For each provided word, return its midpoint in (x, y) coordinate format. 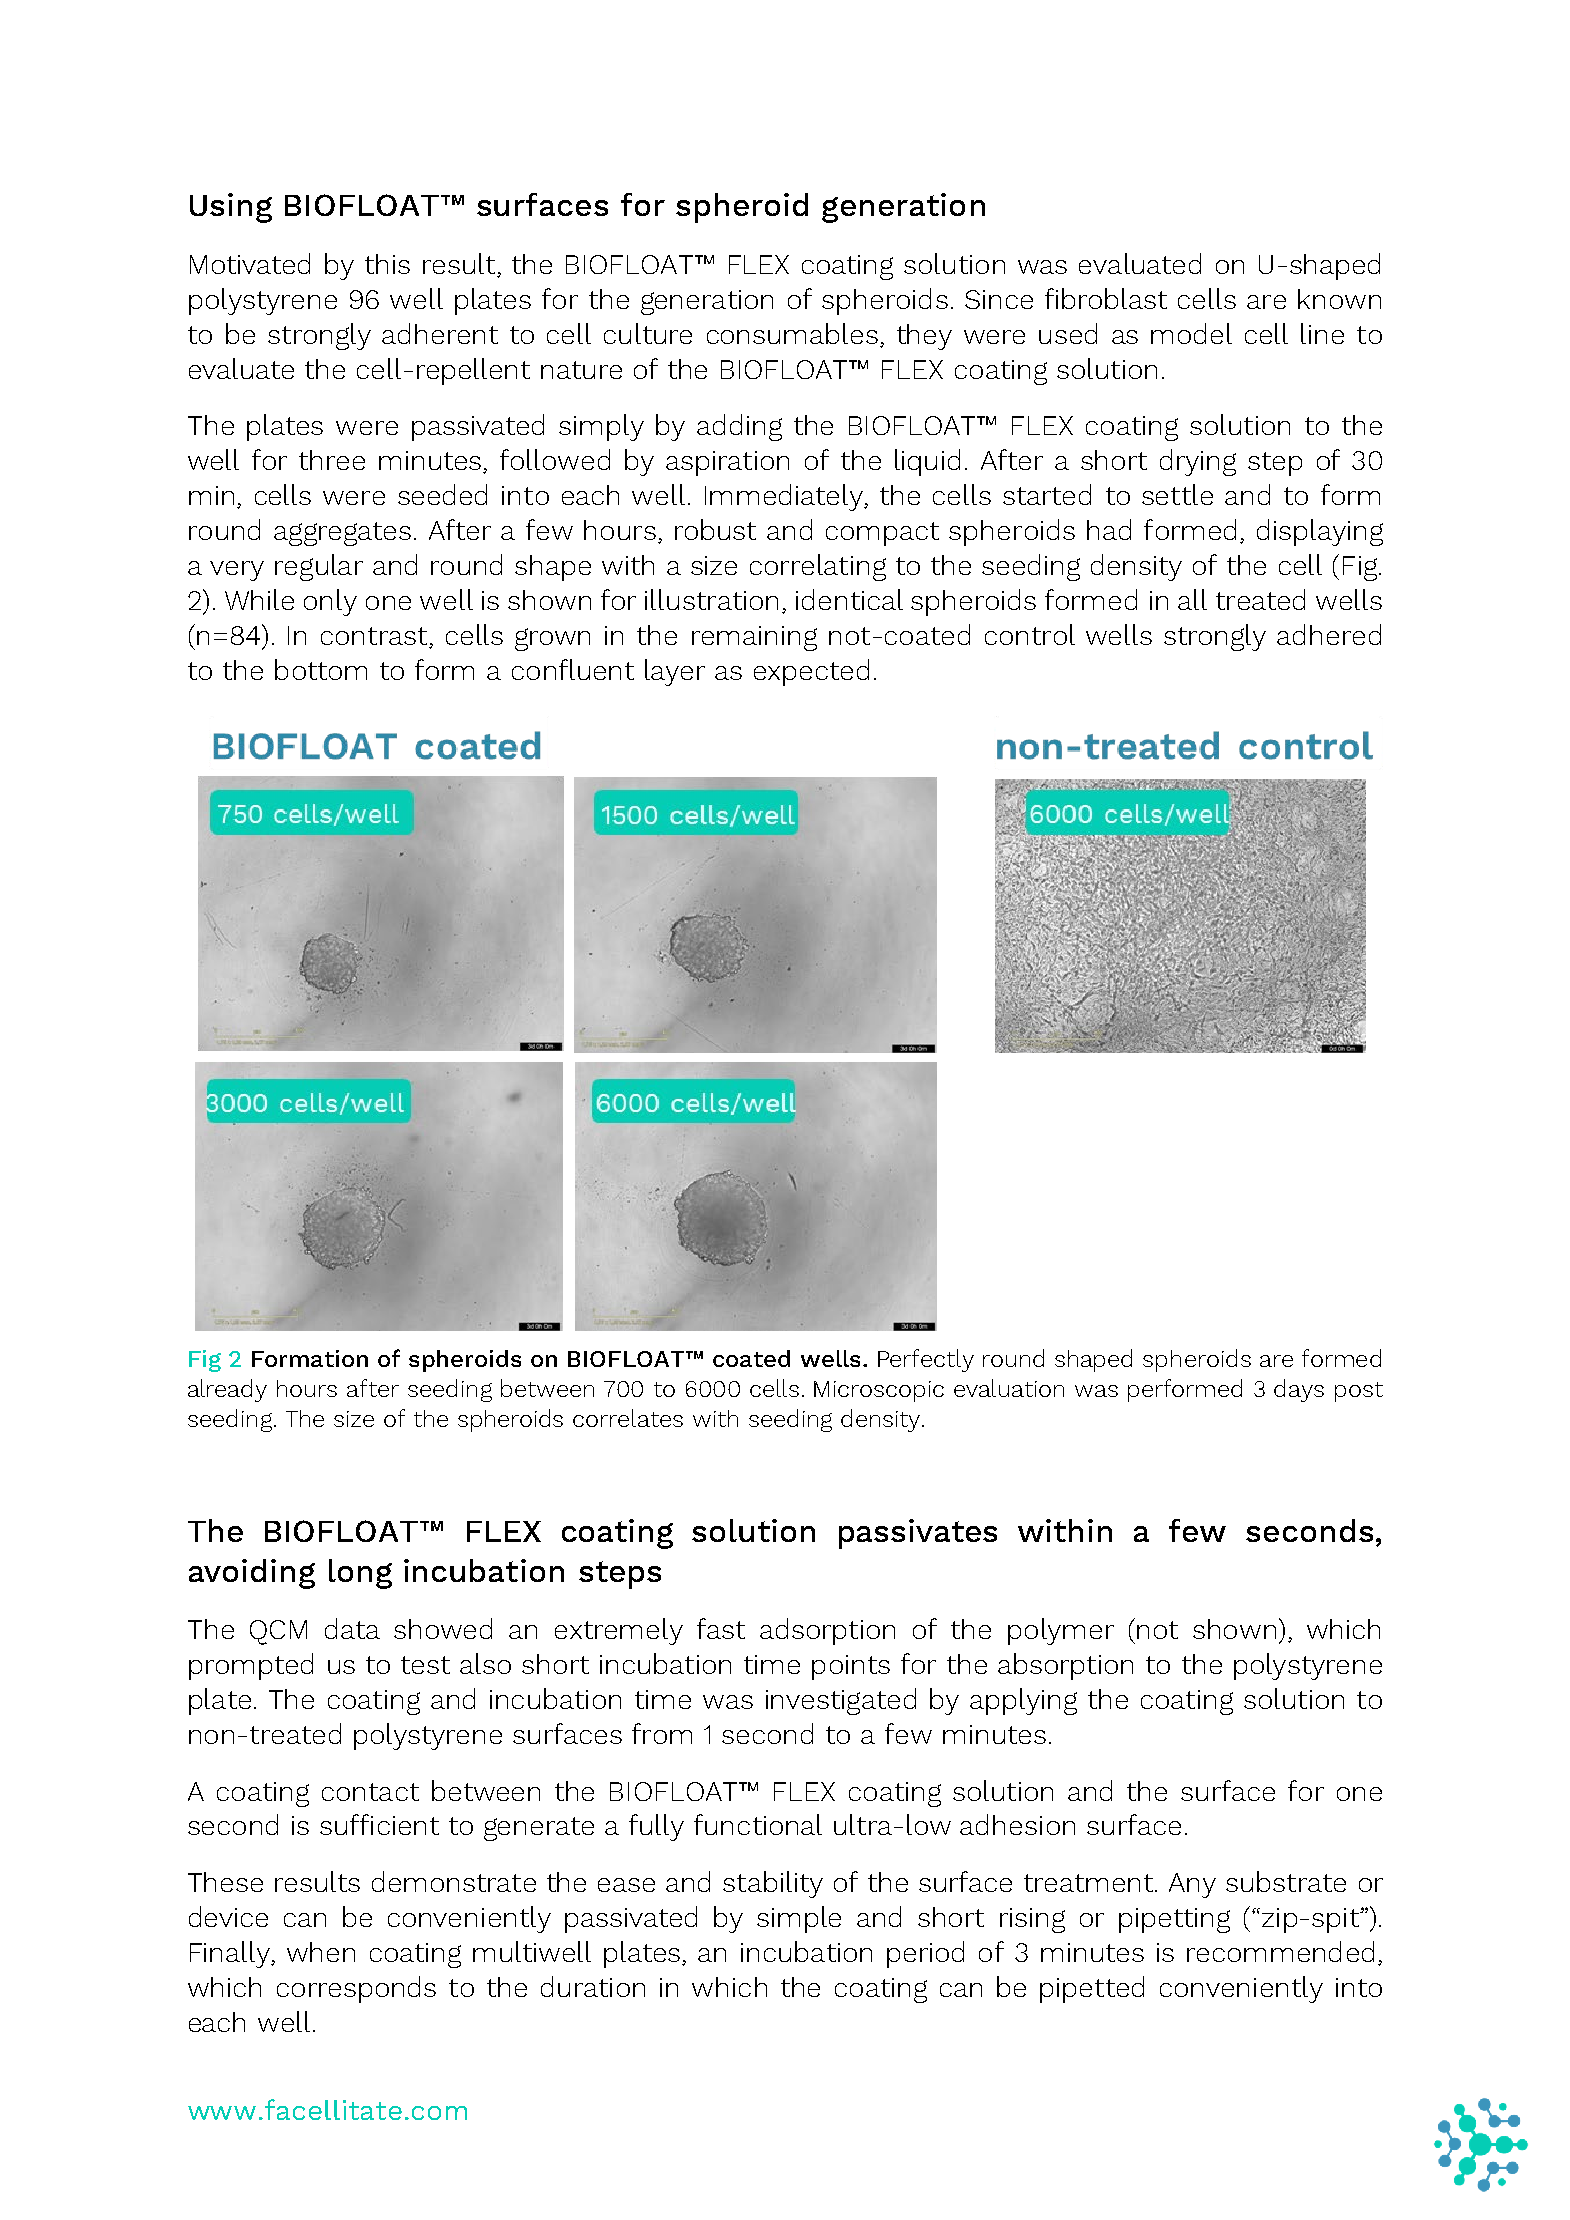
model (1191, 333)
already (227, 1390)
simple (799, 1919)
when (321, 1952)
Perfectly (926, 1360)
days (1299, 1390)
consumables (792, 333)
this (387, 264)
